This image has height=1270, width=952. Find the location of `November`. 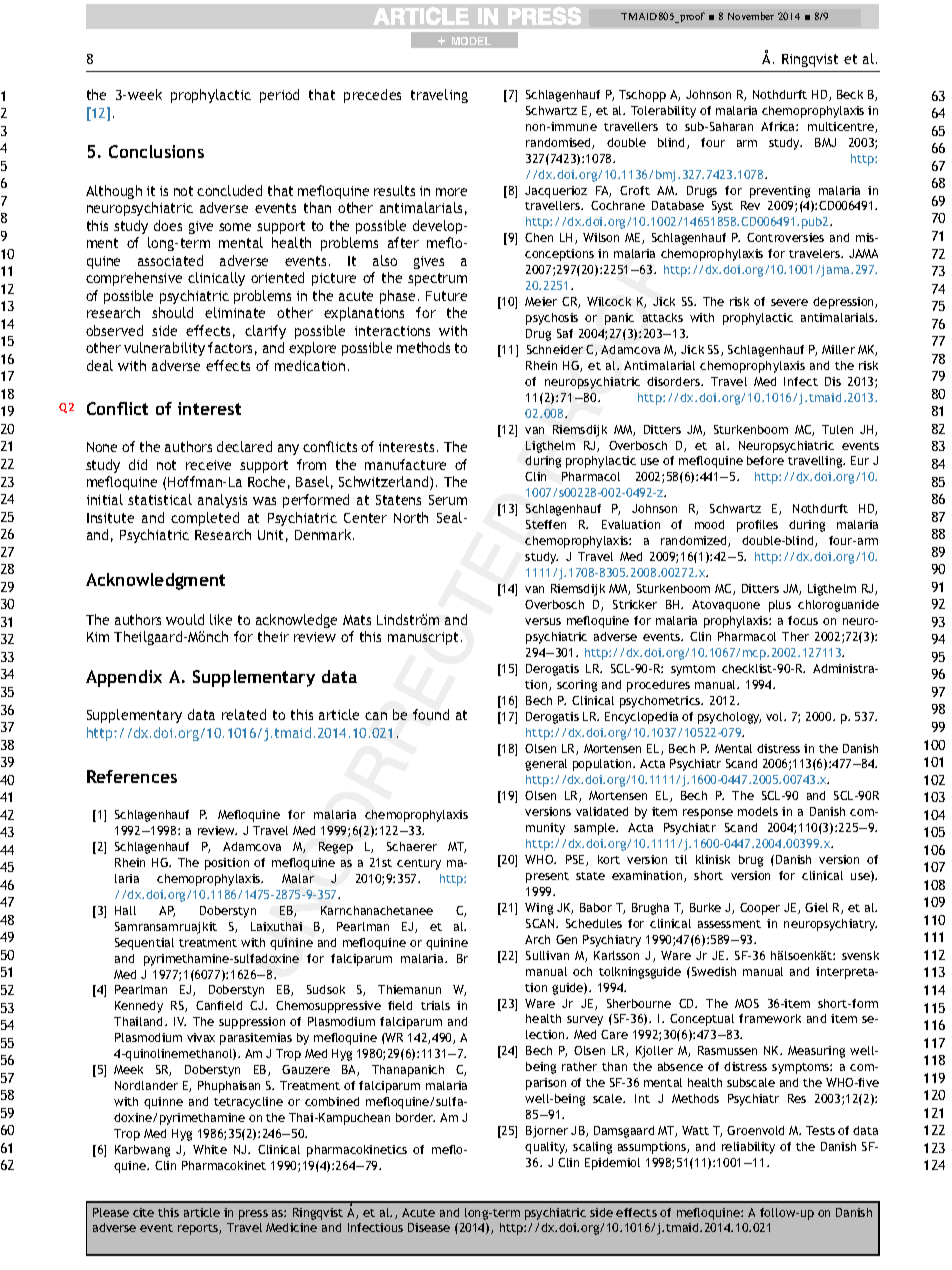

November is located at coordinates (751, 16).
